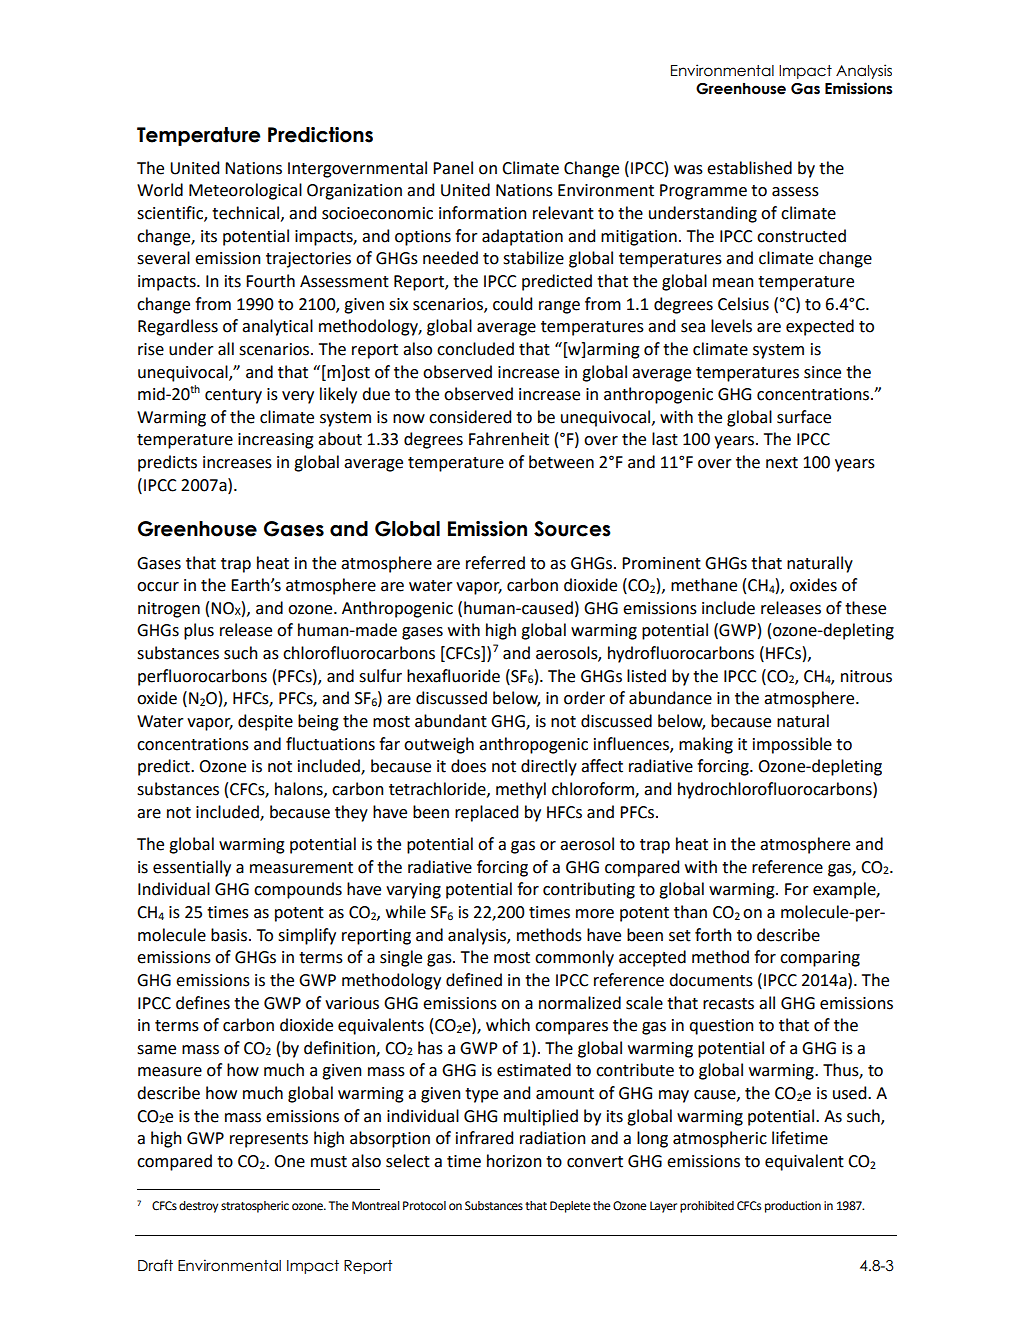 The image size is (1031, 1335). Describe the element at coordinates (793, 1207) in the page. I see `production` at that location.
